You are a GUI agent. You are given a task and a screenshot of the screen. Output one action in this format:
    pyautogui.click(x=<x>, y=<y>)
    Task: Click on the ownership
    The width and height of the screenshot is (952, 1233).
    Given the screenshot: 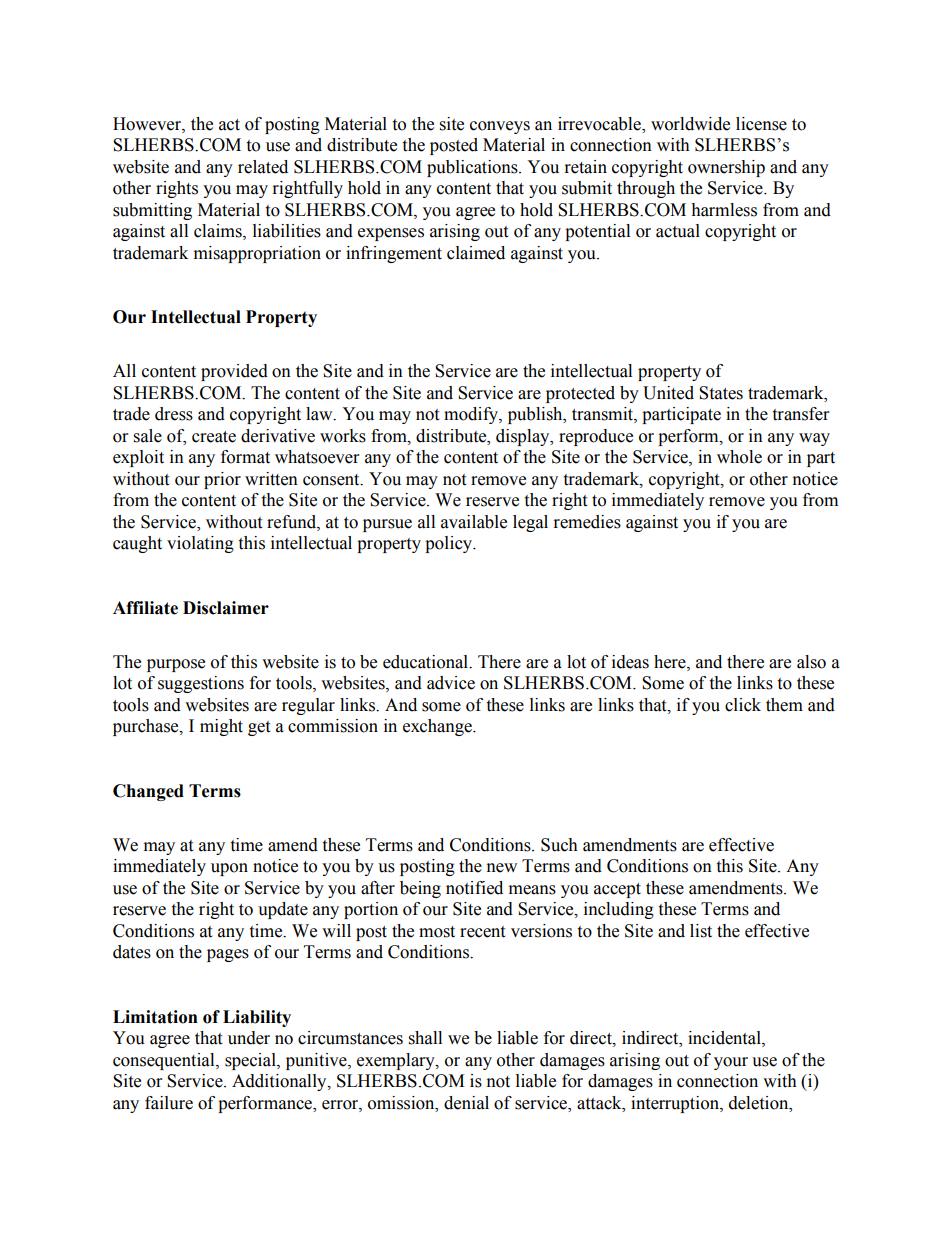 What is the action you would take?
    pyautogui.click(x=726, y=168)
